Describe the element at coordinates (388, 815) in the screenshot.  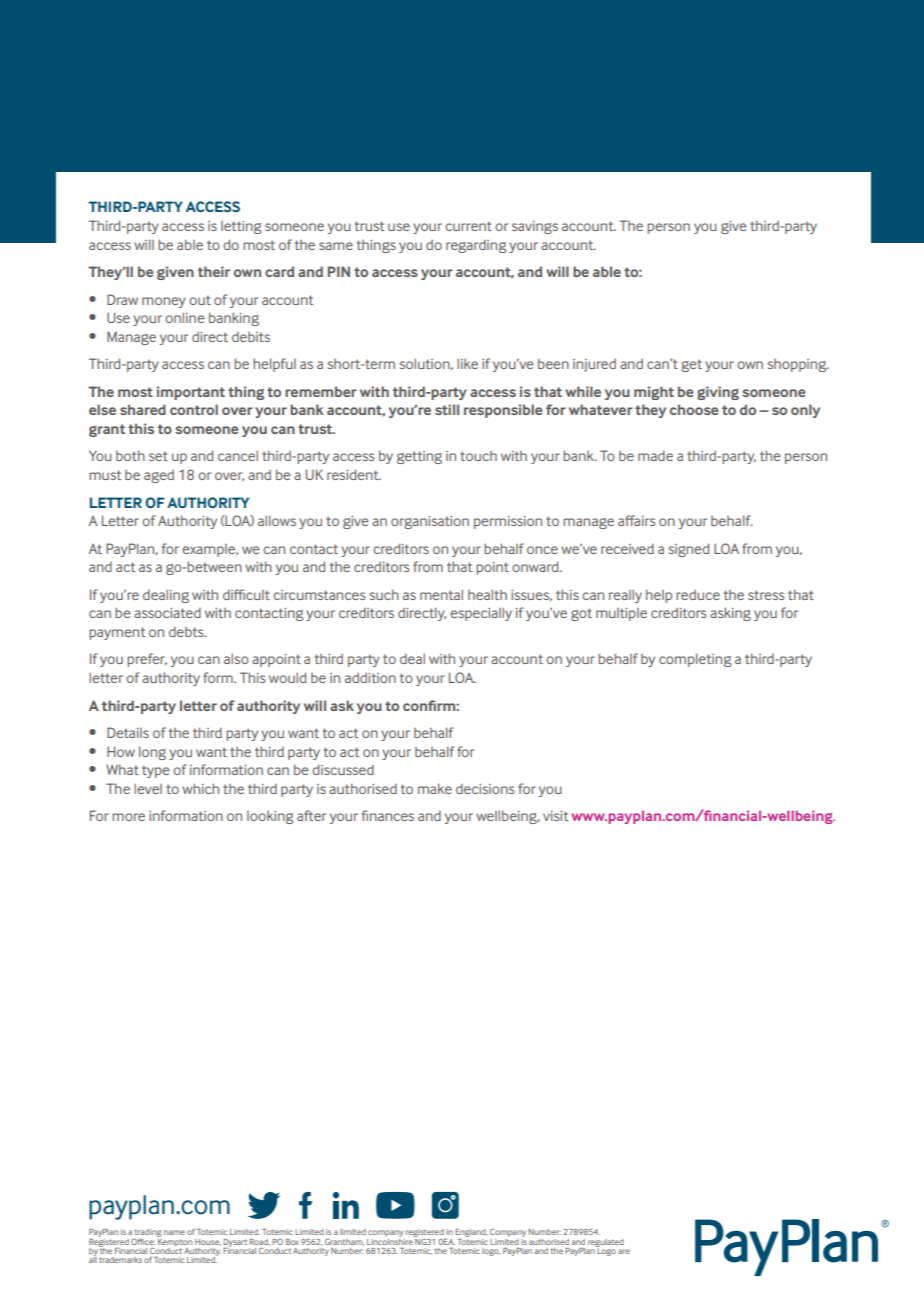
I see `finances` at that location.
